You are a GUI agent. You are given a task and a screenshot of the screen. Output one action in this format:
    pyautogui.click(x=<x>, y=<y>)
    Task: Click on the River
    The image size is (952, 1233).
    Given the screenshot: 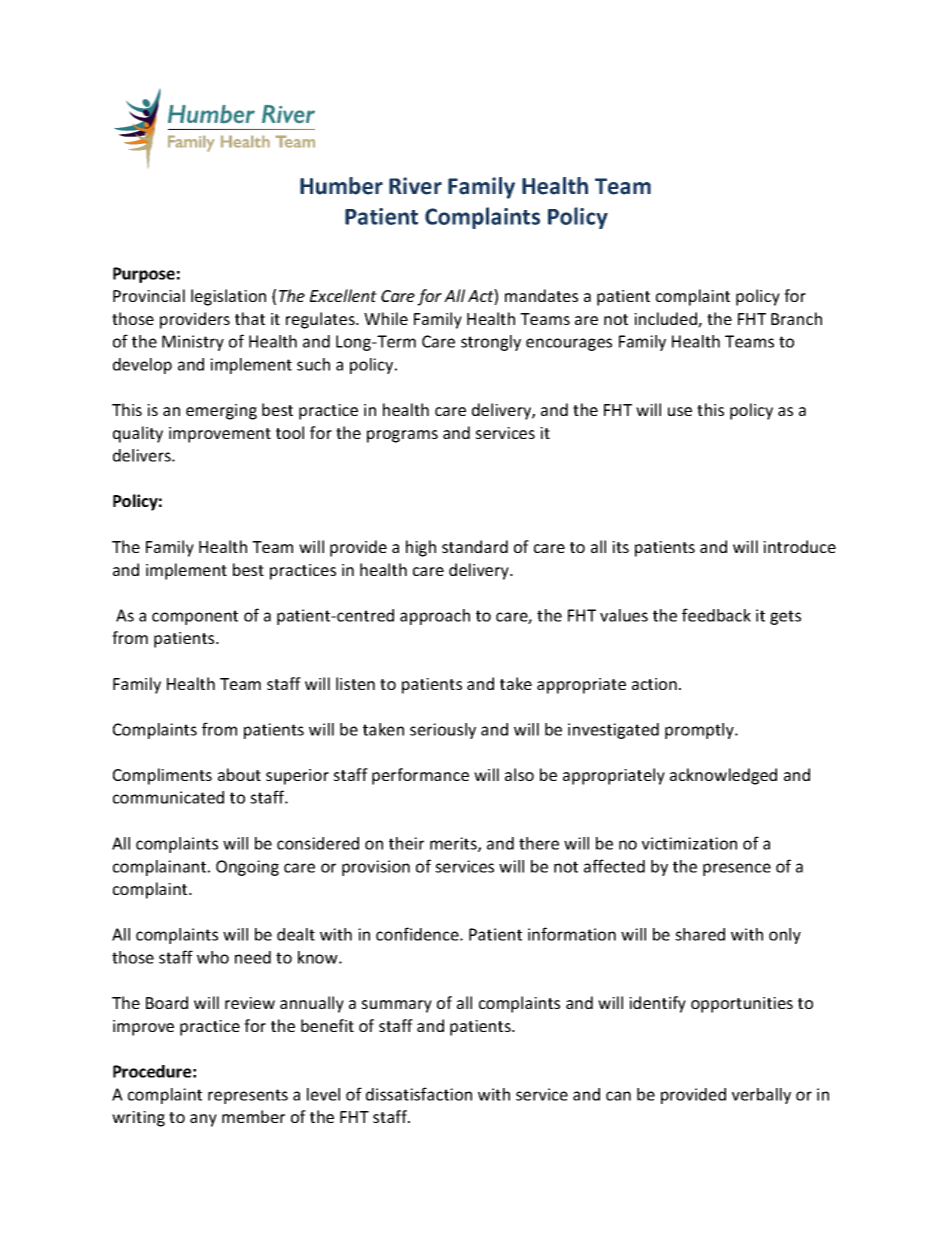 What is the action you would take?
    pyautogui.click(x=415, y=186)
